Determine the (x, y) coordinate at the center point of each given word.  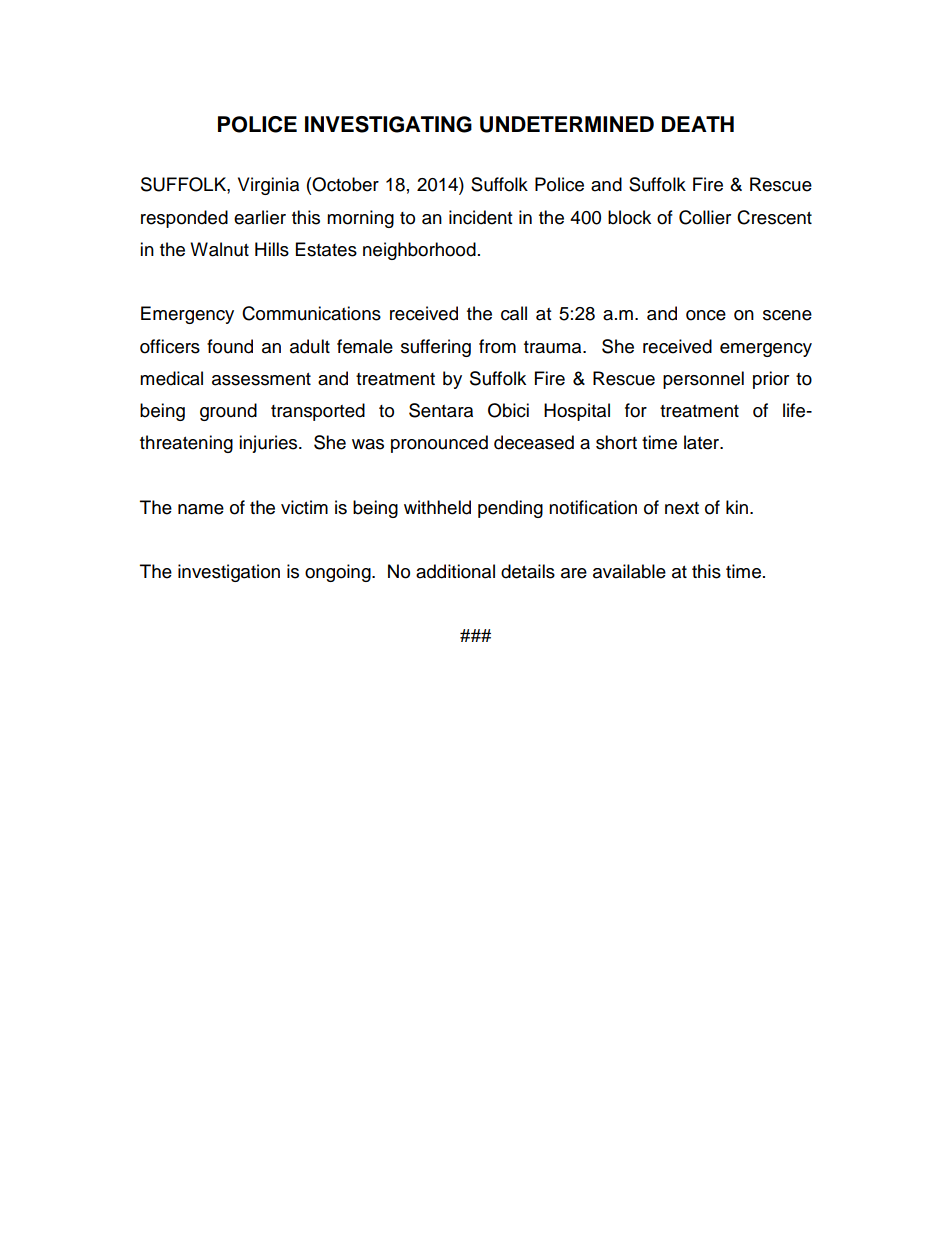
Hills (272, 249)
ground (228, 412)
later (703, 442)
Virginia (268, 186)
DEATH (698, 124)
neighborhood (419, 251)
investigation (229, 573)
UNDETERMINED (567, 124)
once (706, 315)
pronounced (439, 444)
